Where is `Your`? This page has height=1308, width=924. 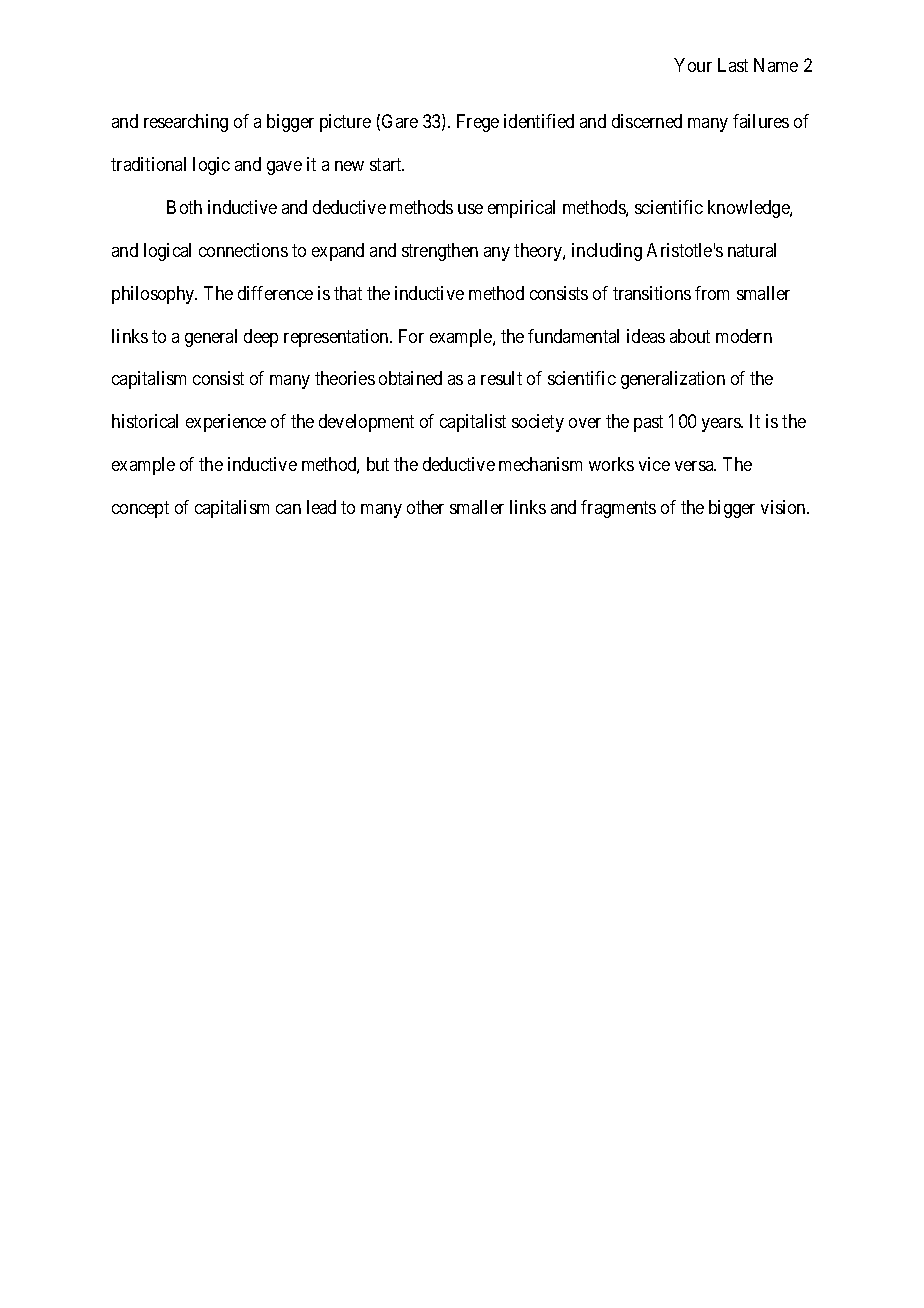
Your is located at coordinates (693, 65).
